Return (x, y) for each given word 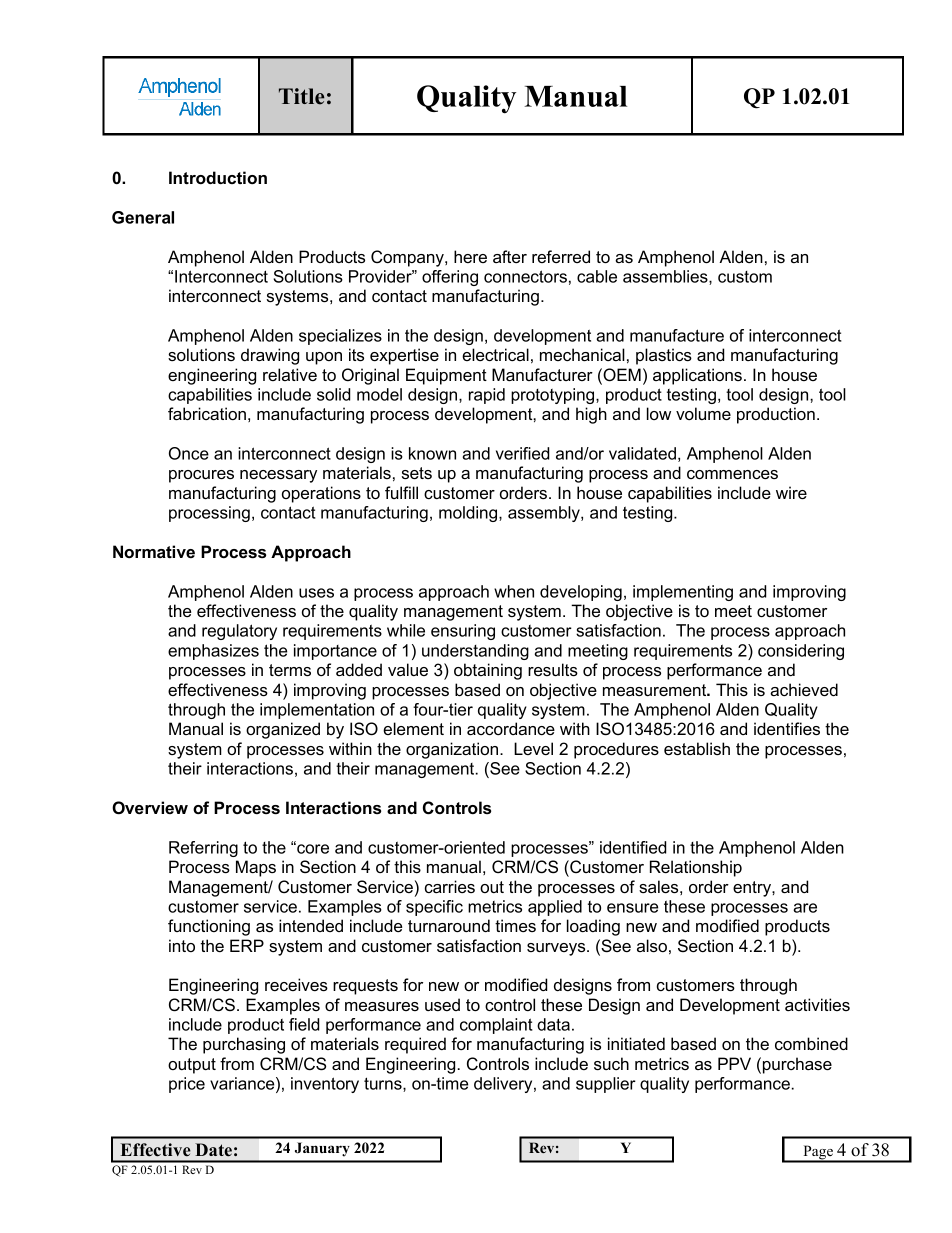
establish (697, 748)
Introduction (218, 177)
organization (452, 750)
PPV (734, 1063)
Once (189, 453)
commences (732, 474)
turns (384, 1084)
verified (522, 453)
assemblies (666, 277)
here (470, 256)
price (187, 1085)
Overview (150, 807)
